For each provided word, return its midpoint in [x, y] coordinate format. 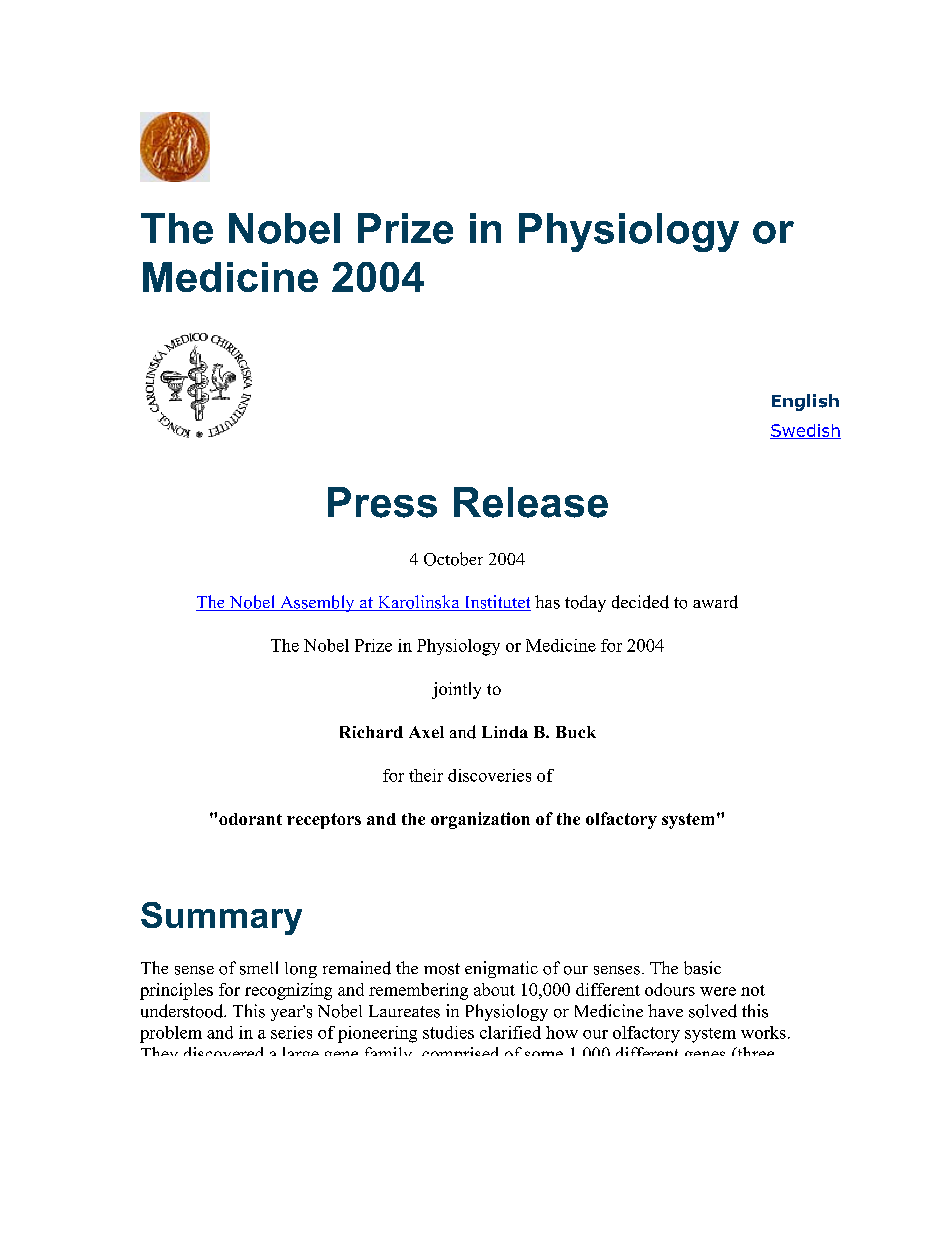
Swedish [805, 431]
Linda [505, 732]
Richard [371, 732]
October [453, 559]
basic [702, 968]
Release [531, 502]
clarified [510, 1032]
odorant [250, 819]
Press [382, 502]
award [715, 602]
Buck [576, 732]
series [291, 1032]
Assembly [317, 603]
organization [480, 820]
